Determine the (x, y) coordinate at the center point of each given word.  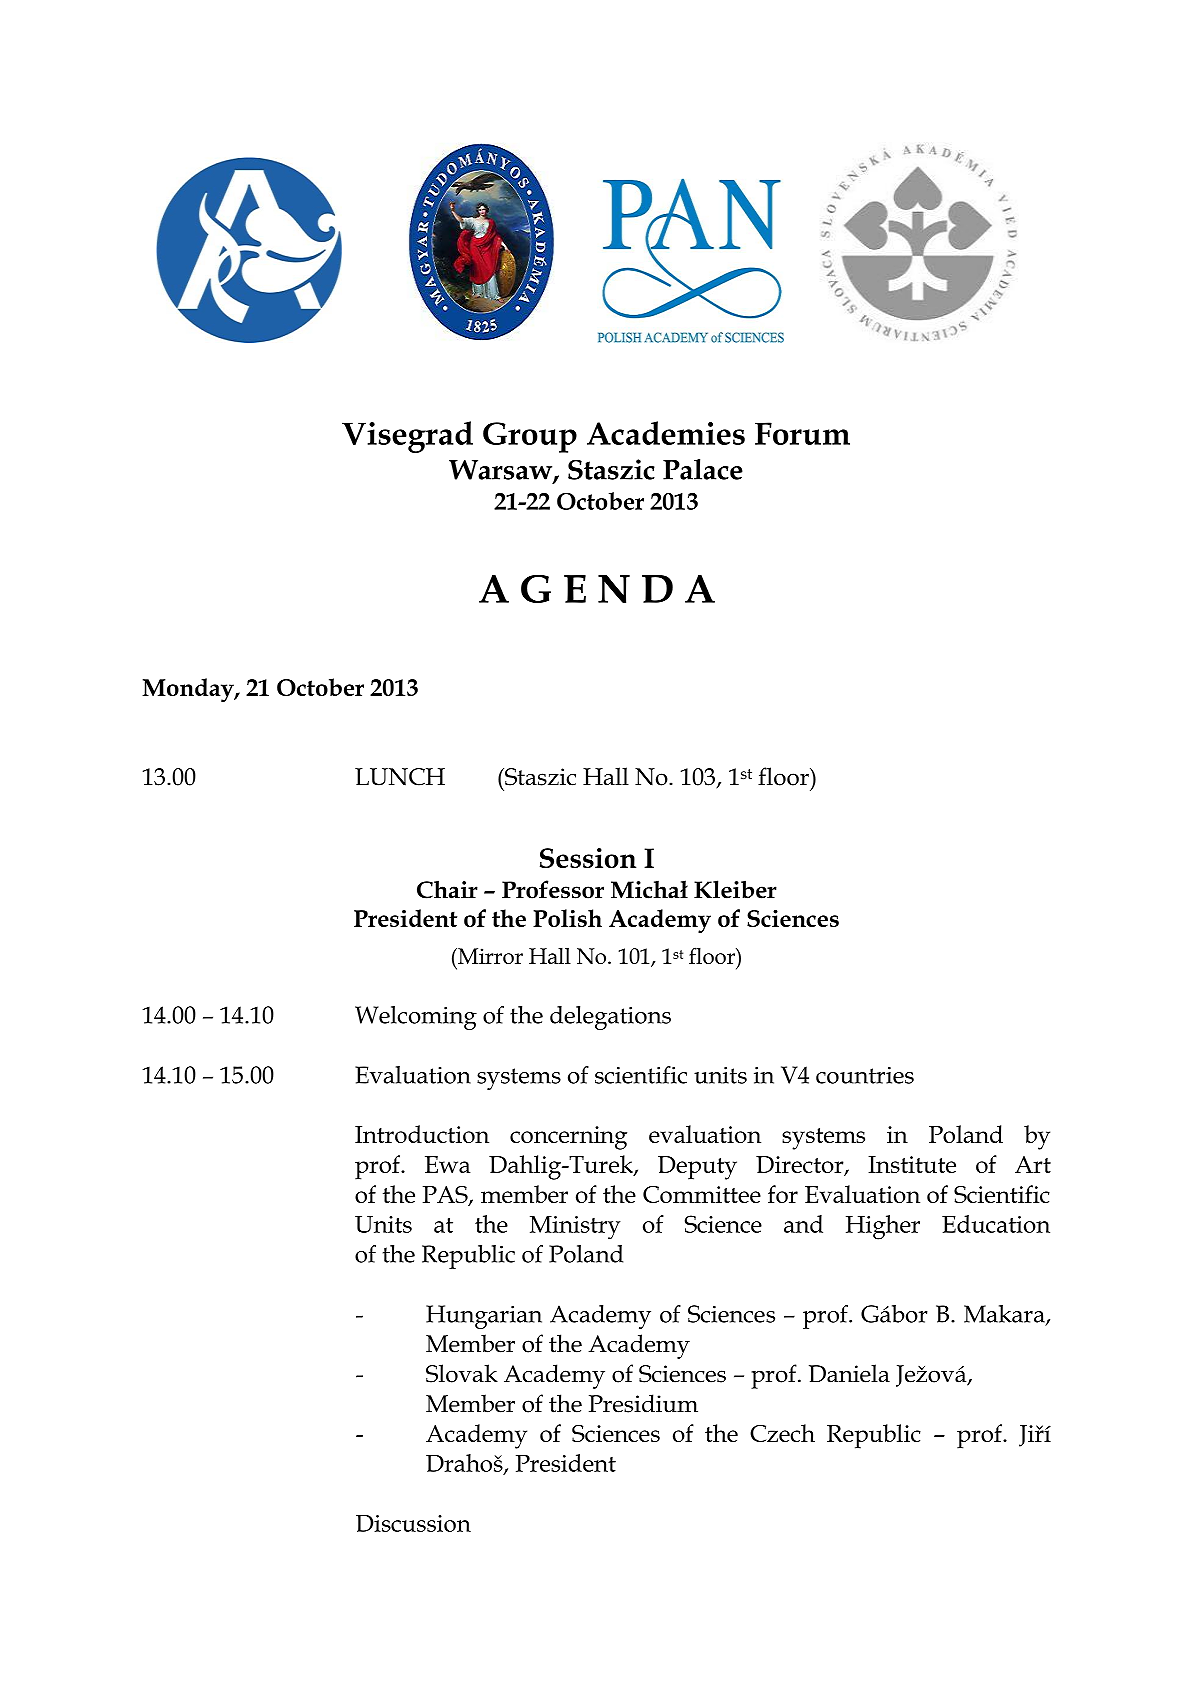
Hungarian (484, 1317)
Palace (703, 469)
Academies (666, 433)
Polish (567, 918)
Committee (702, 1194)
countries (865, 1075)
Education (996, 1224)
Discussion (413, 1523)
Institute (912, 1164)
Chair (447, 889)
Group (530, 437)
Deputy (697, 1168)
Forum (802, 433)
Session (588, 858)
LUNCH (400, 777)
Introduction (422, 1134)
